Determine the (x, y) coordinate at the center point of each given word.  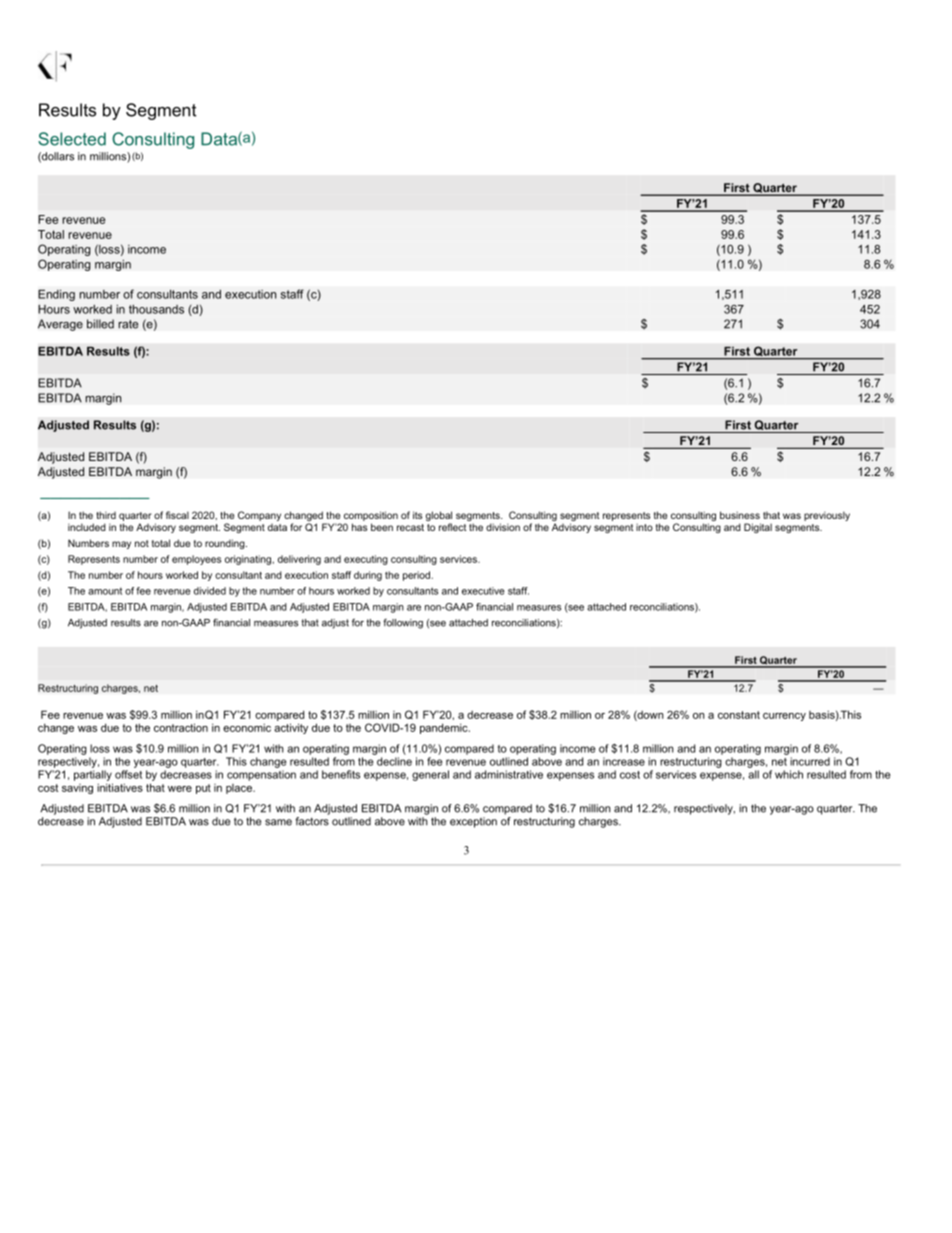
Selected (72, 139)
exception (473, 822)
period (417, 576)
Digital (758, 528)
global (439, 517)
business (740, 515)
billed (100, 324)
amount (105, 591)
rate (128, 324)
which (789, 774)
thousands (156, 309)
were (180, 789)
